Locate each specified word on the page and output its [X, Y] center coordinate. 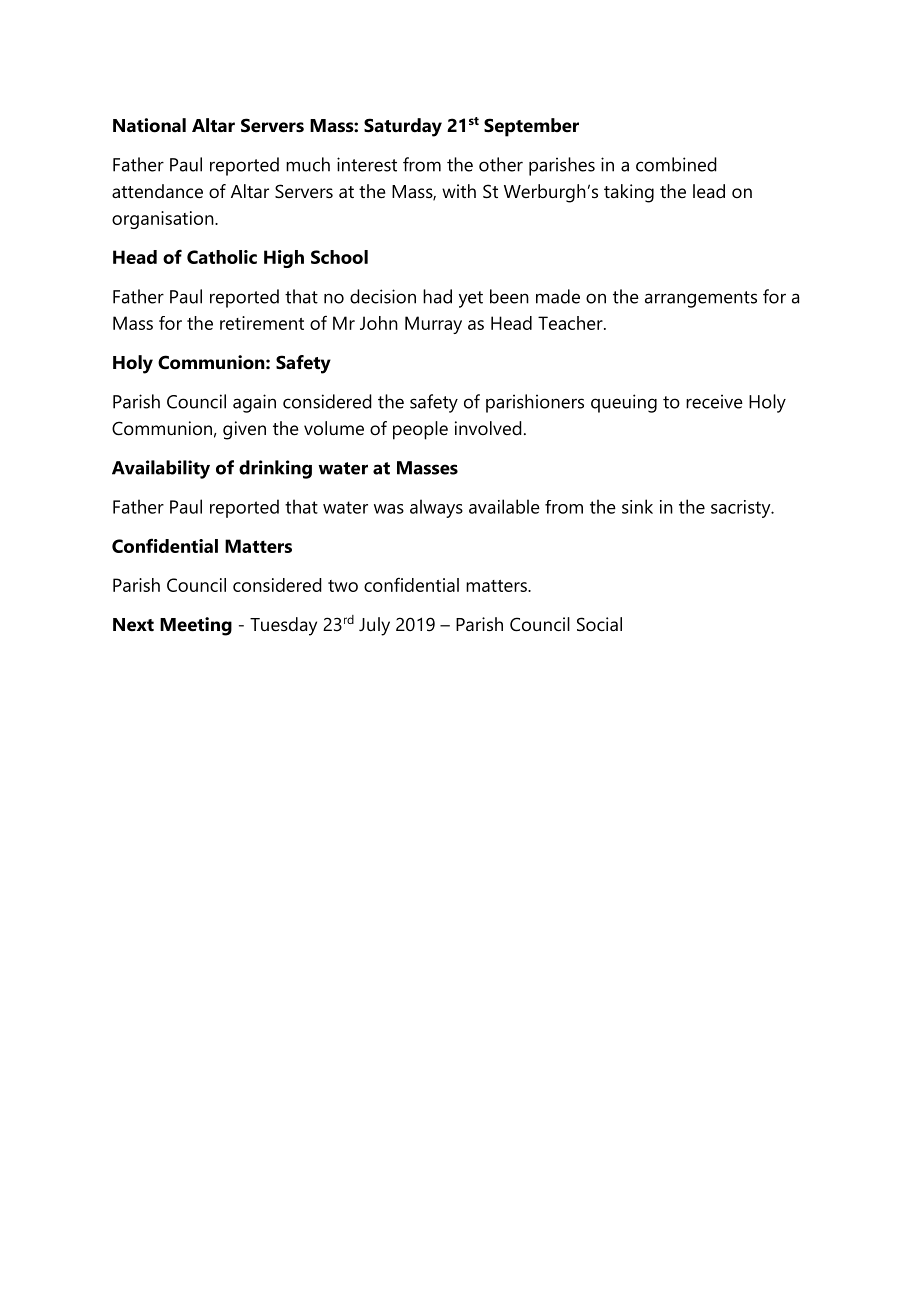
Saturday [403, 127]
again [254, 403]
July [374, 626]
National [149, 125]
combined [676, 164]
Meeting [196, 626]
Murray [433, 325]
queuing [624, 403]
